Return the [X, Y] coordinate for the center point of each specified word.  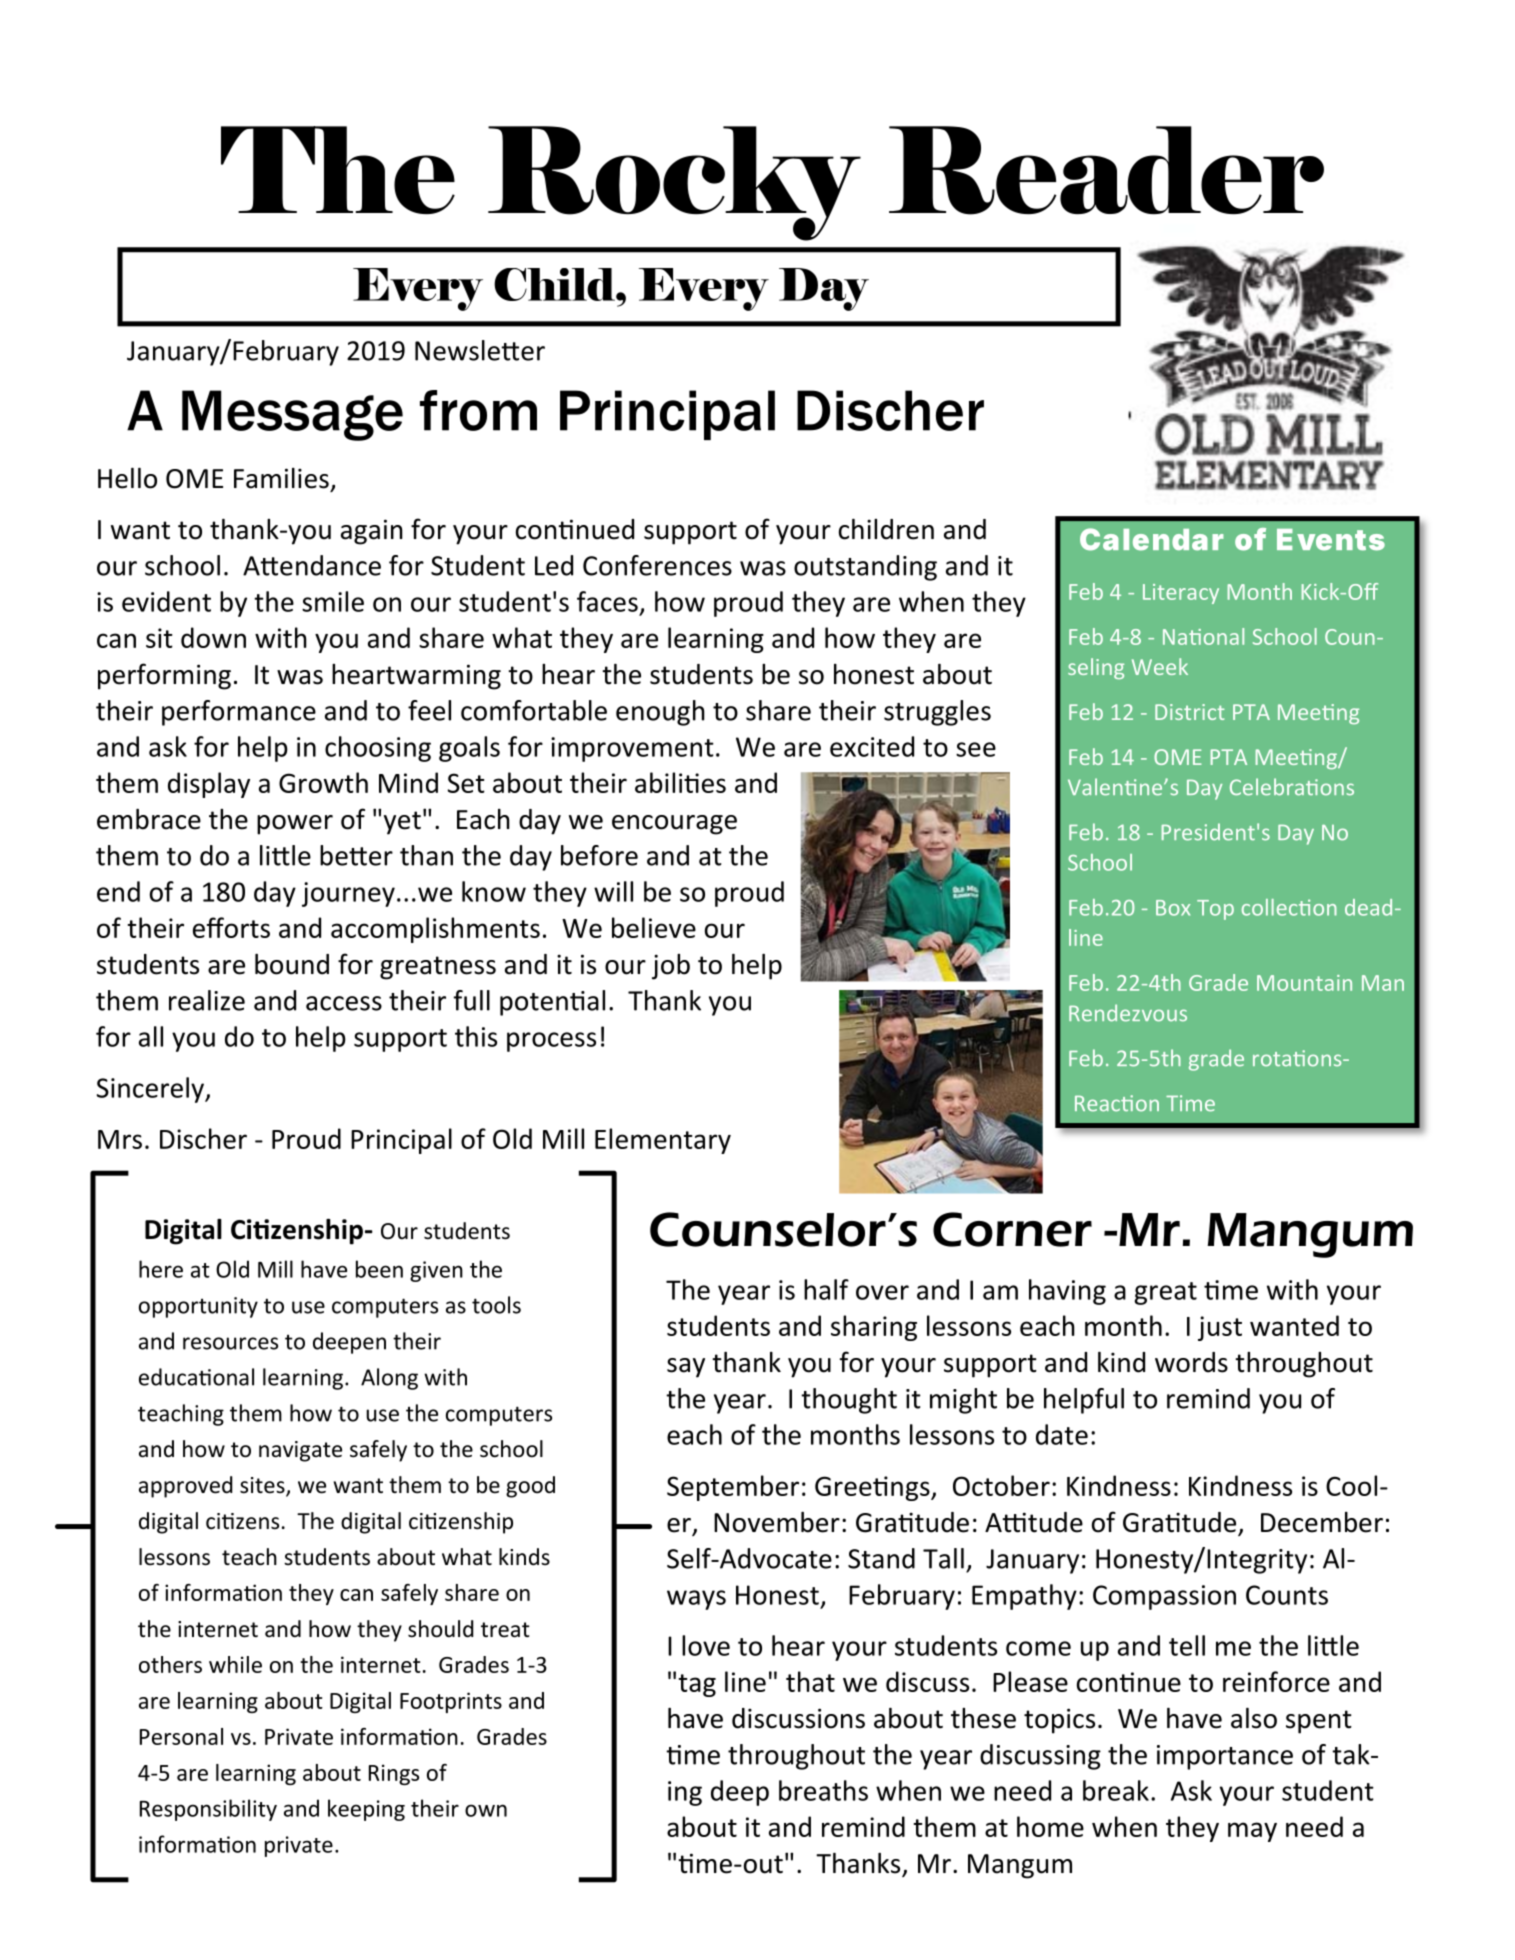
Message [292, 415]
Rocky [674, 183]
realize [207, 1000]
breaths [823, 1790]
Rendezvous [1128, 1013]
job [671, 967]
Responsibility [208, 1810]
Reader [1106, 170]
